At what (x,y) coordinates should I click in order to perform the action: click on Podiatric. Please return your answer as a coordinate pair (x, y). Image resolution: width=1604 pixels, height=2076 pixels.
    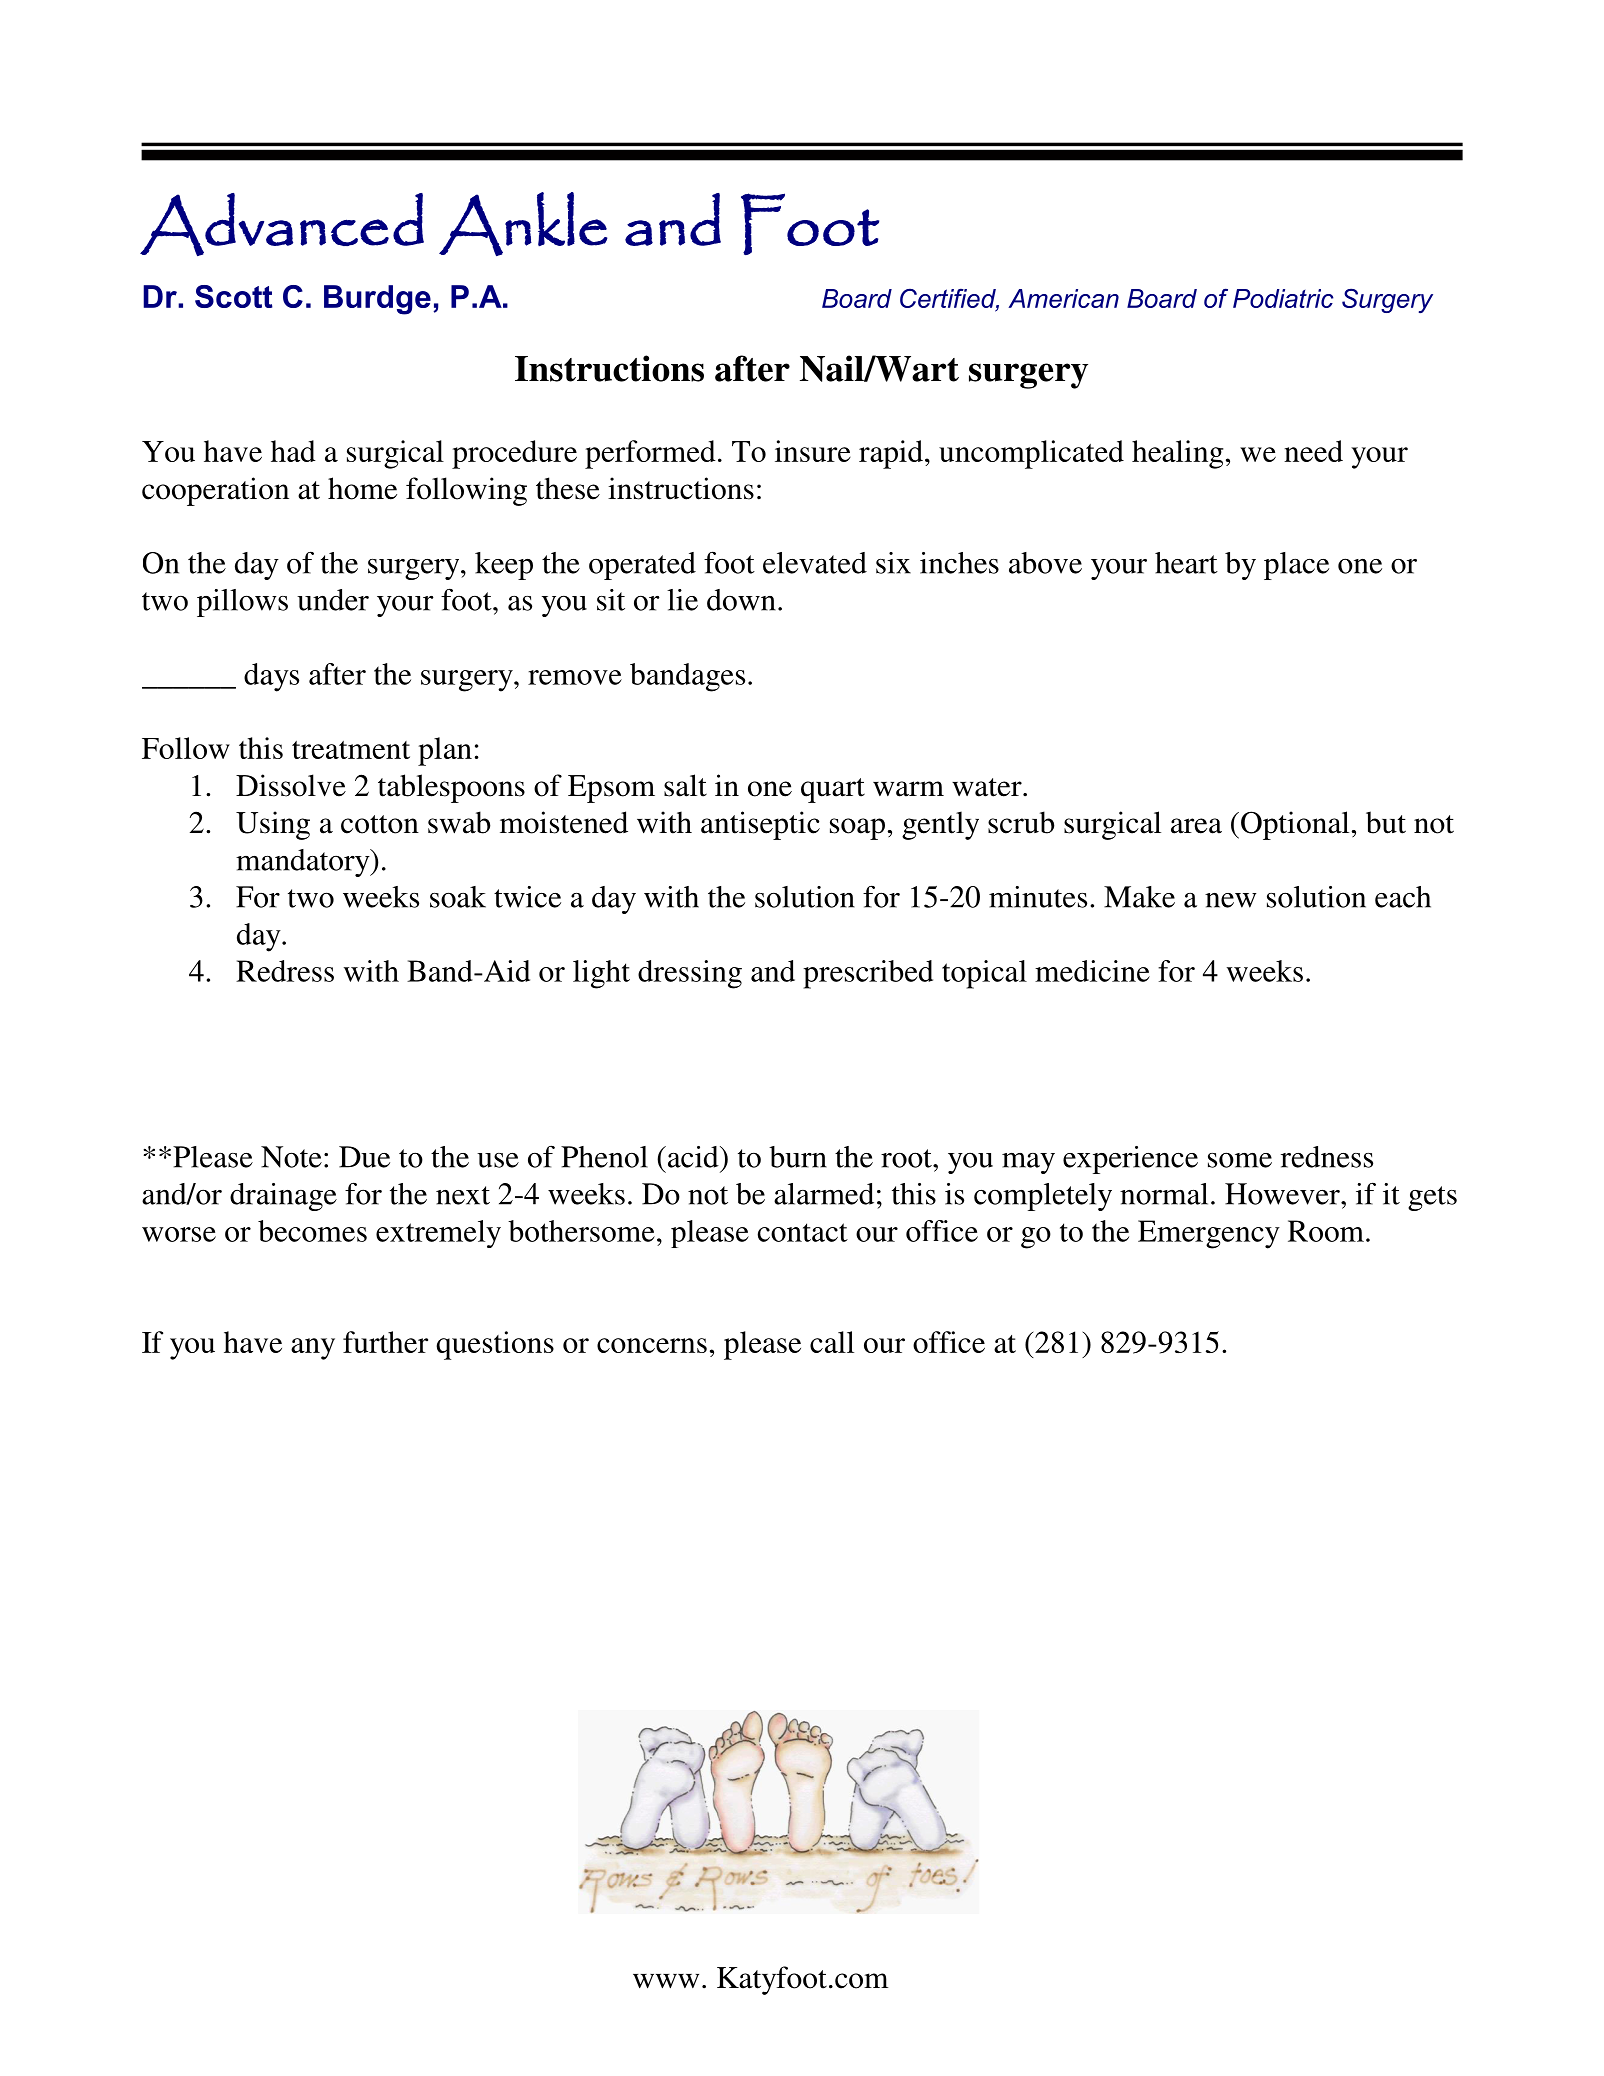
    Looking at the image, I should click on (1283, 298).
